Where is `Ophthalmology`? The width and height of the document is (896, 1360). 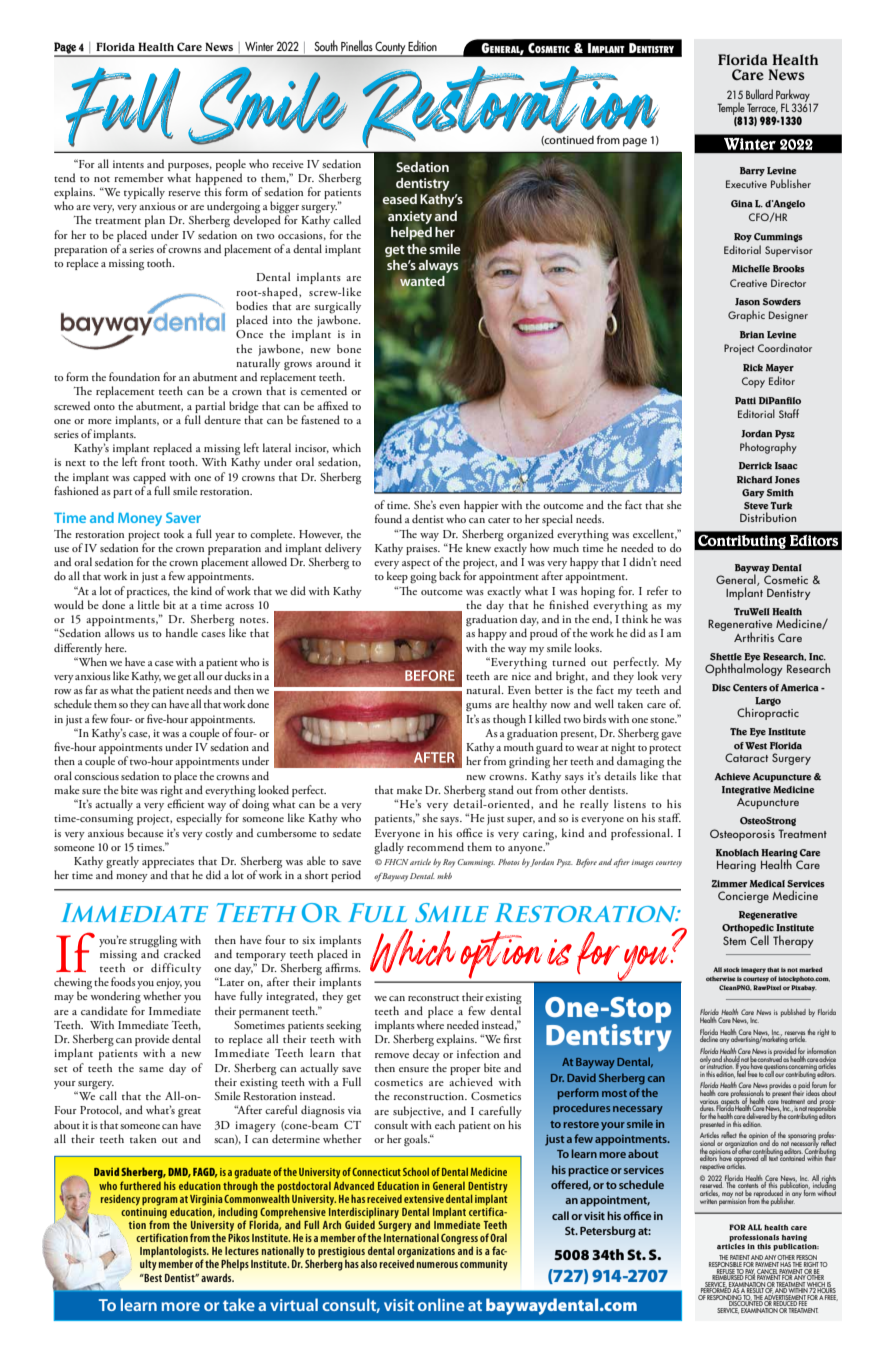 Ophthalmology is located at coordinates (744, 668).
